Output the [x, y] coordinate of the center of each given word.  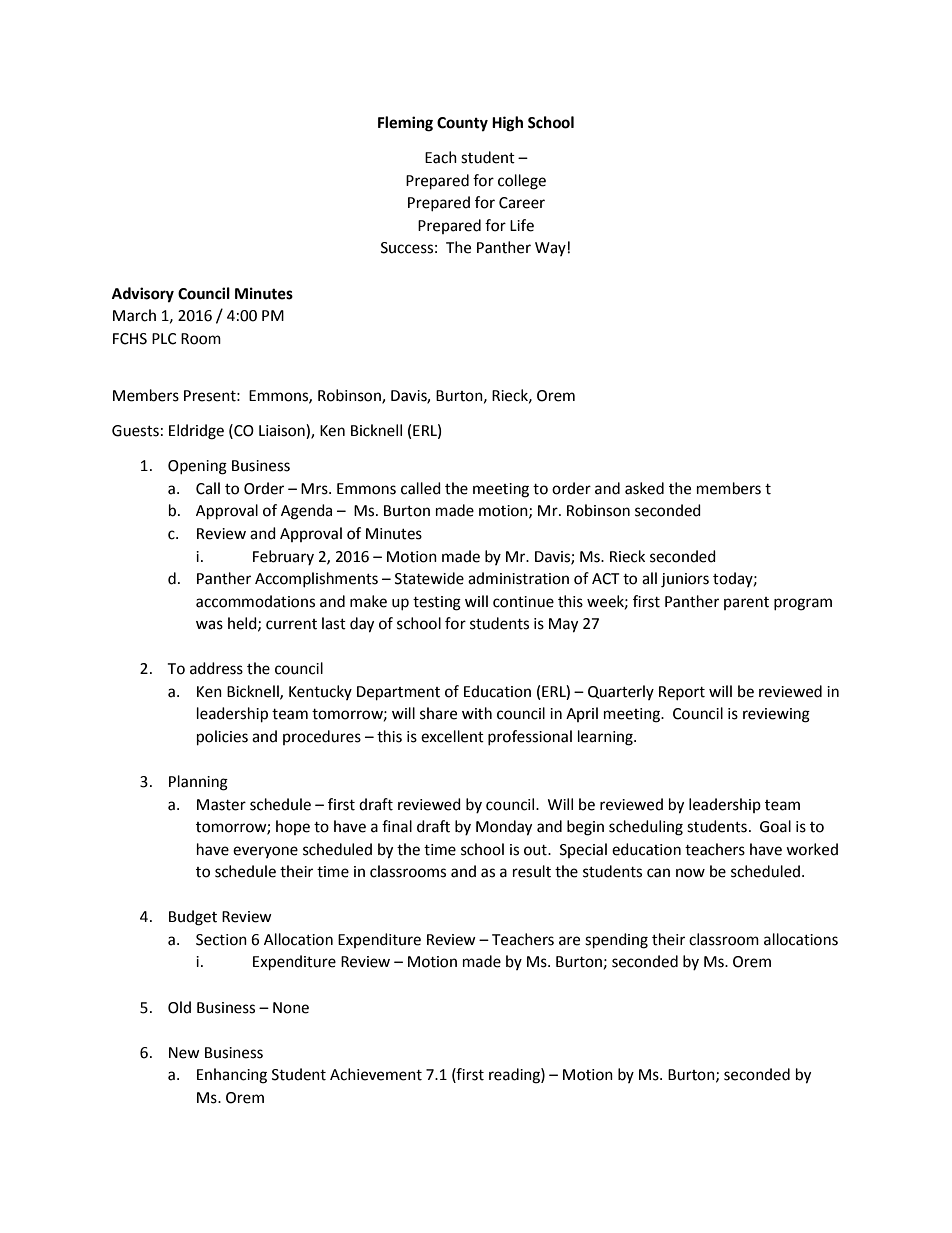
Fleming [405, 124]
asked [644, 488]
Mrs [315, 489]
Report [682, 693]
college [522, 182]
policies [222, 738]
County [462, 124]
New [184, 1053]
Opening [197, 467]
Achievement [376, 1074]
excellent [452, 736]
